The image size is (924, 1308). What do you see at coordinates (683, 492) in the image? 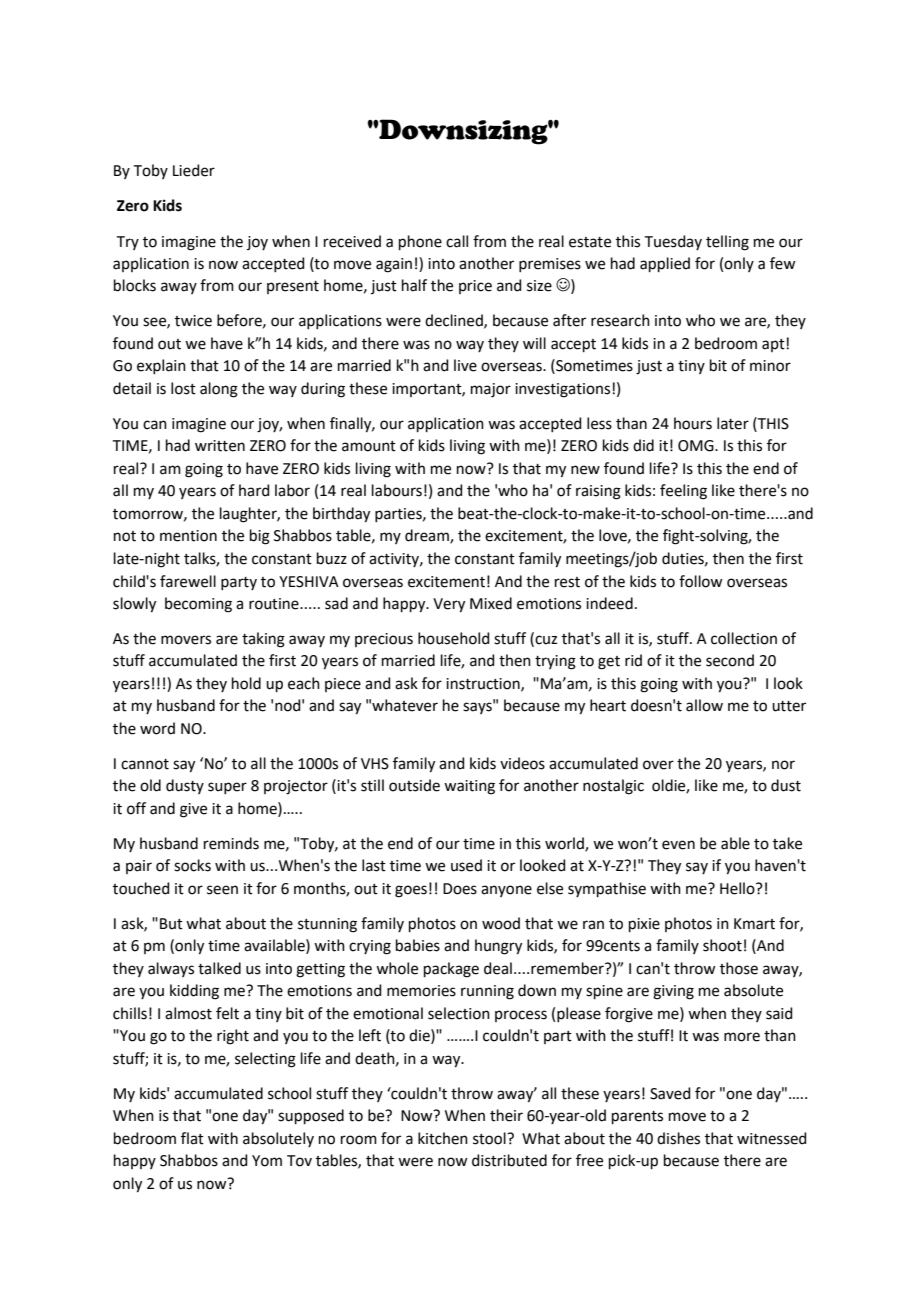
I see `feeling` at bounding box center [683, 492].
